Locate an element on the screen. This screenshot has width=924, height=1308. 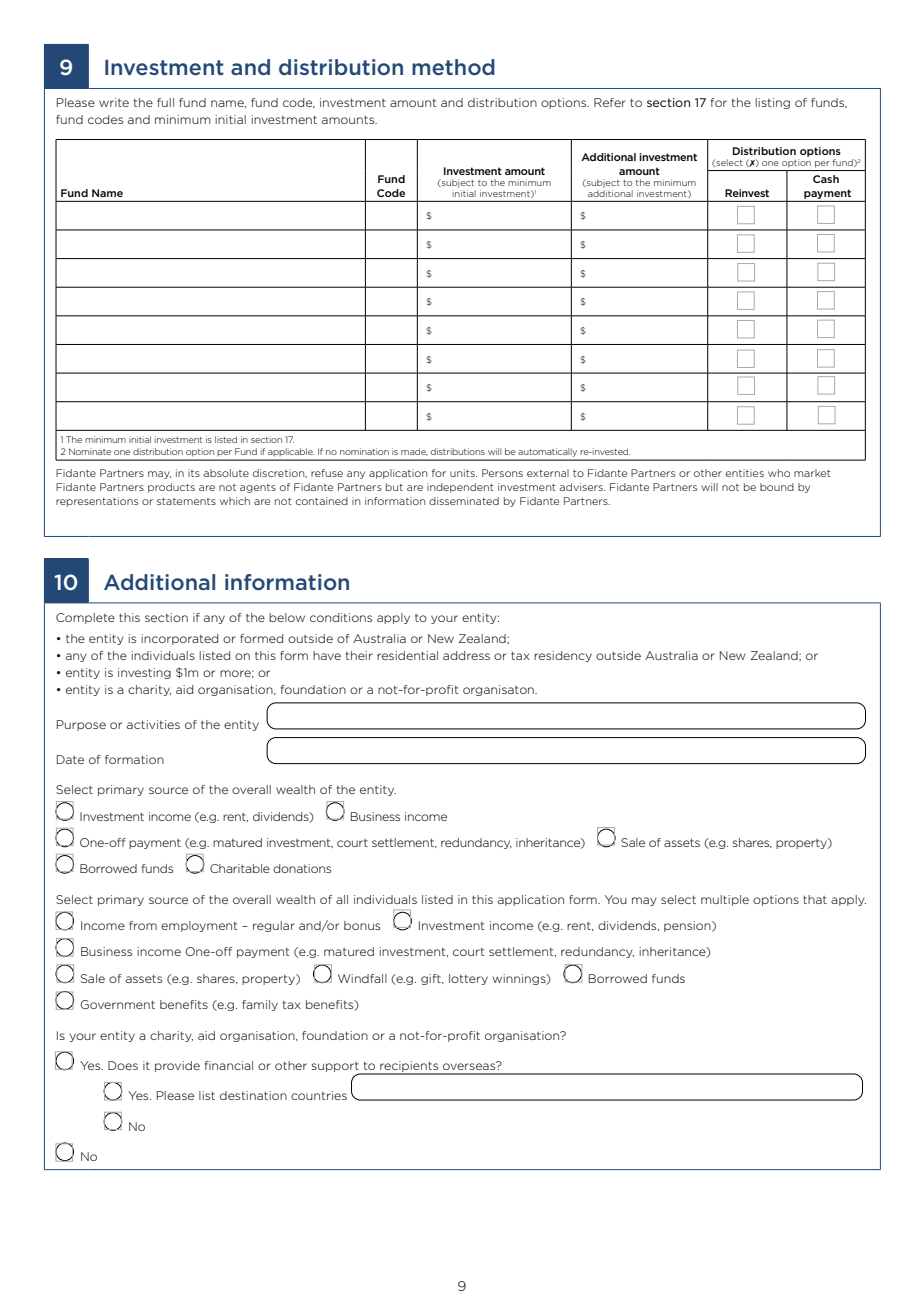
full is located at coordinates (165, 102).
